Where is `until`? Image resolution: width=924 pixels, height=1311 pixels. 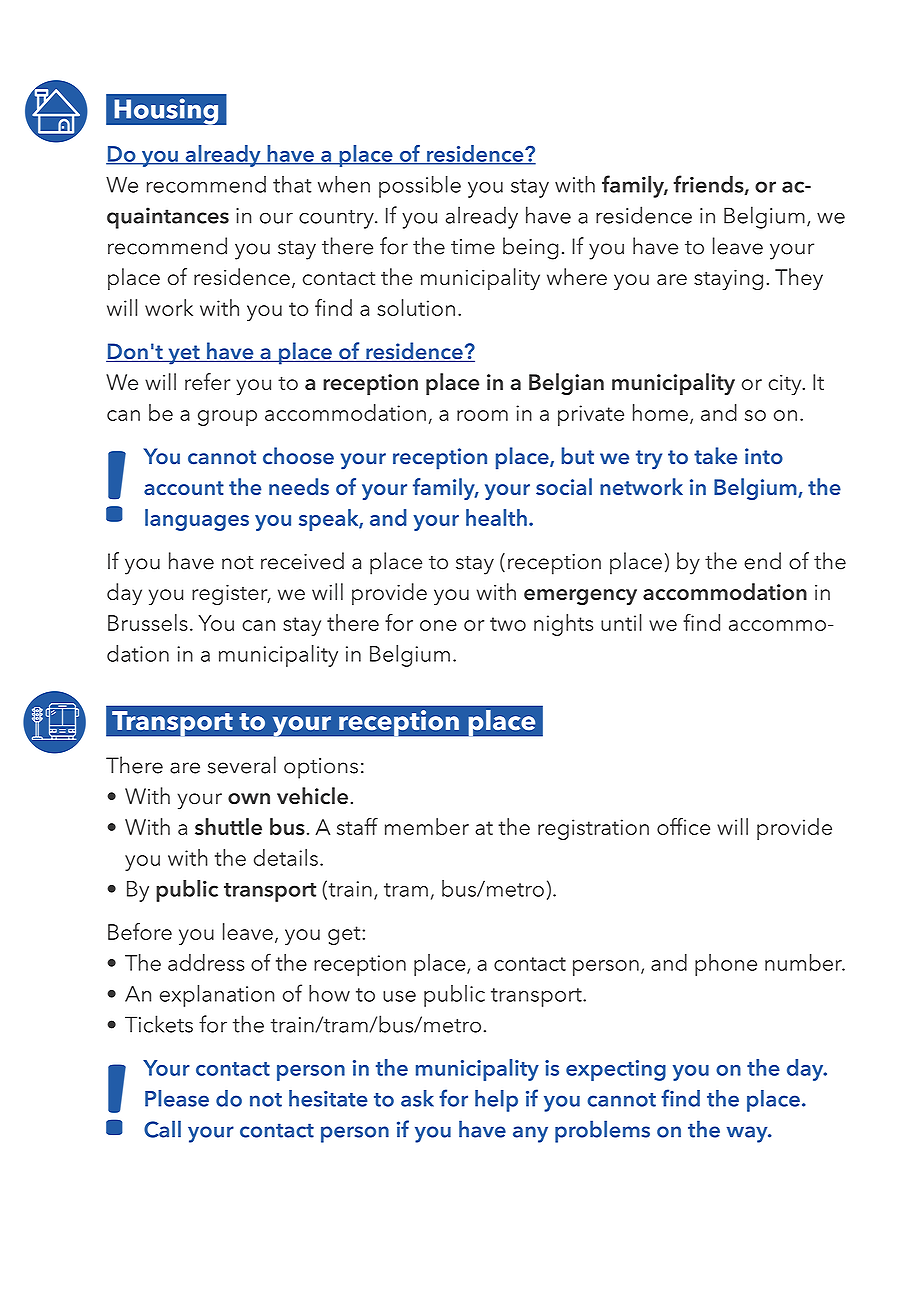 until is located at coordinates (621, 622).
